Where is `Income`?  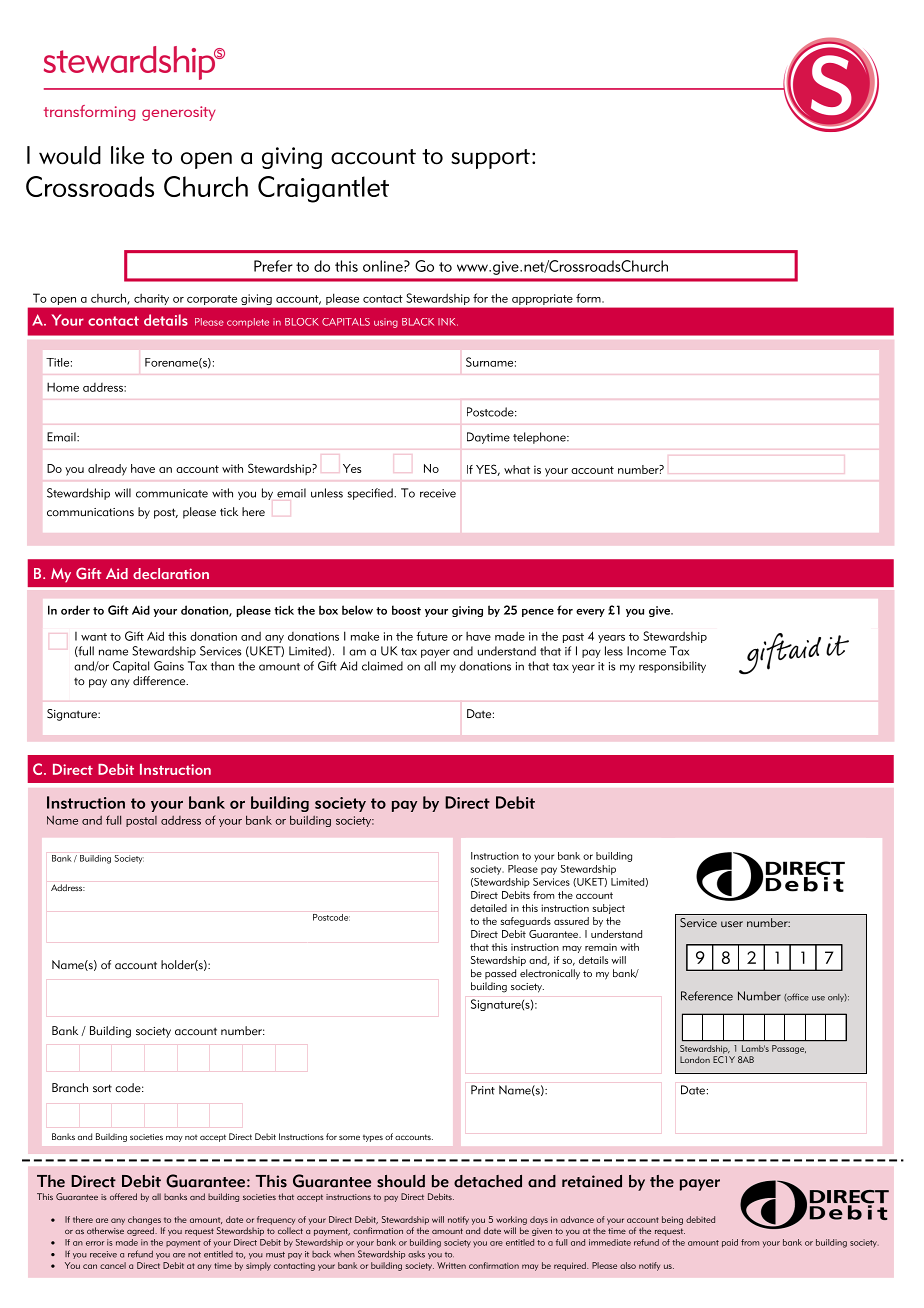 Income is located at coordinates (646, 651).
